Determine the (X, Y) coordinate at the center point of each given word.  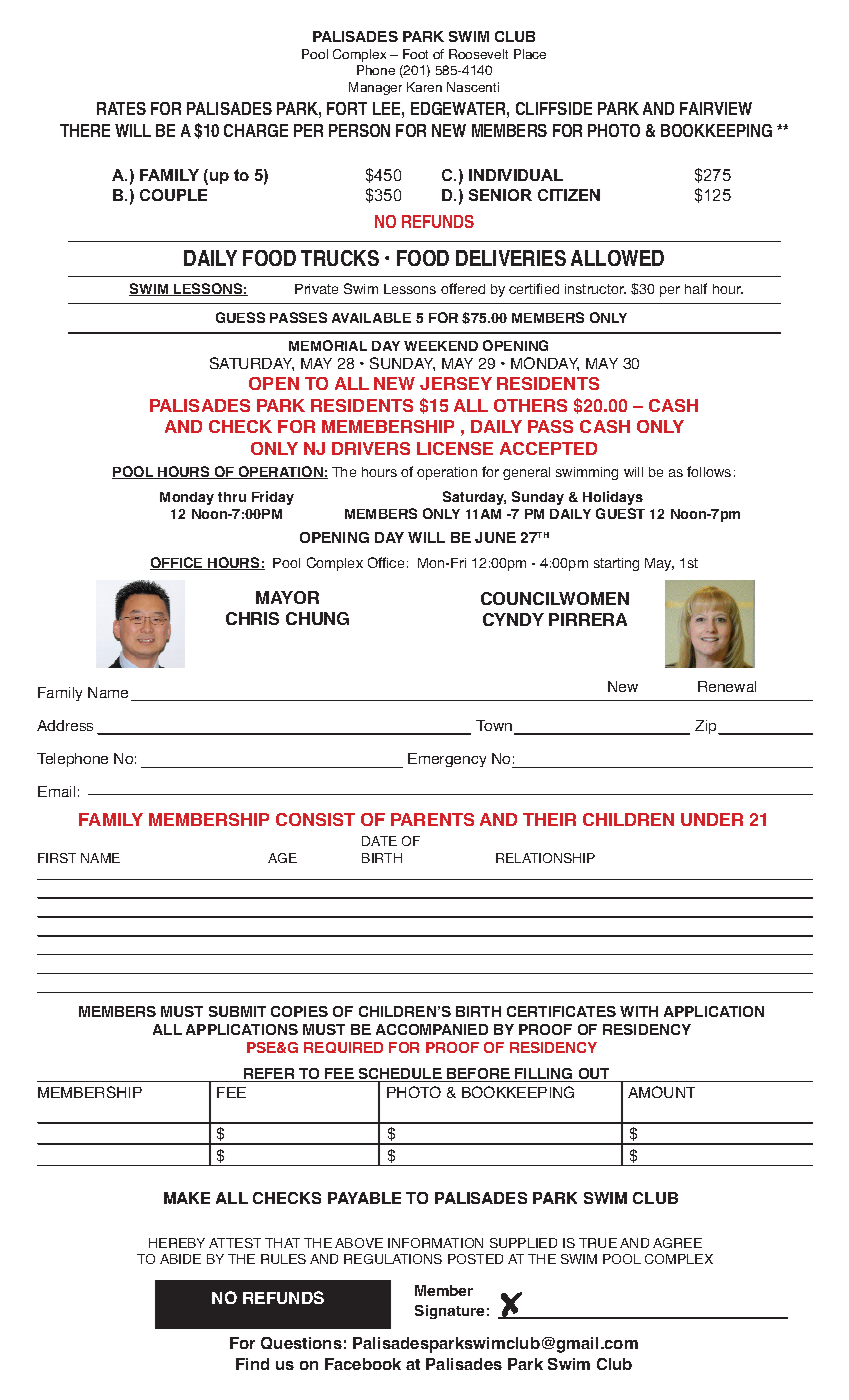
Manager (375, 88)
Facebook (363, 1364)
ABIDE (180, 1259)
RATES (121, 108)
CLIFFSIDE (554, 108)
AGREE (677, 1243)
